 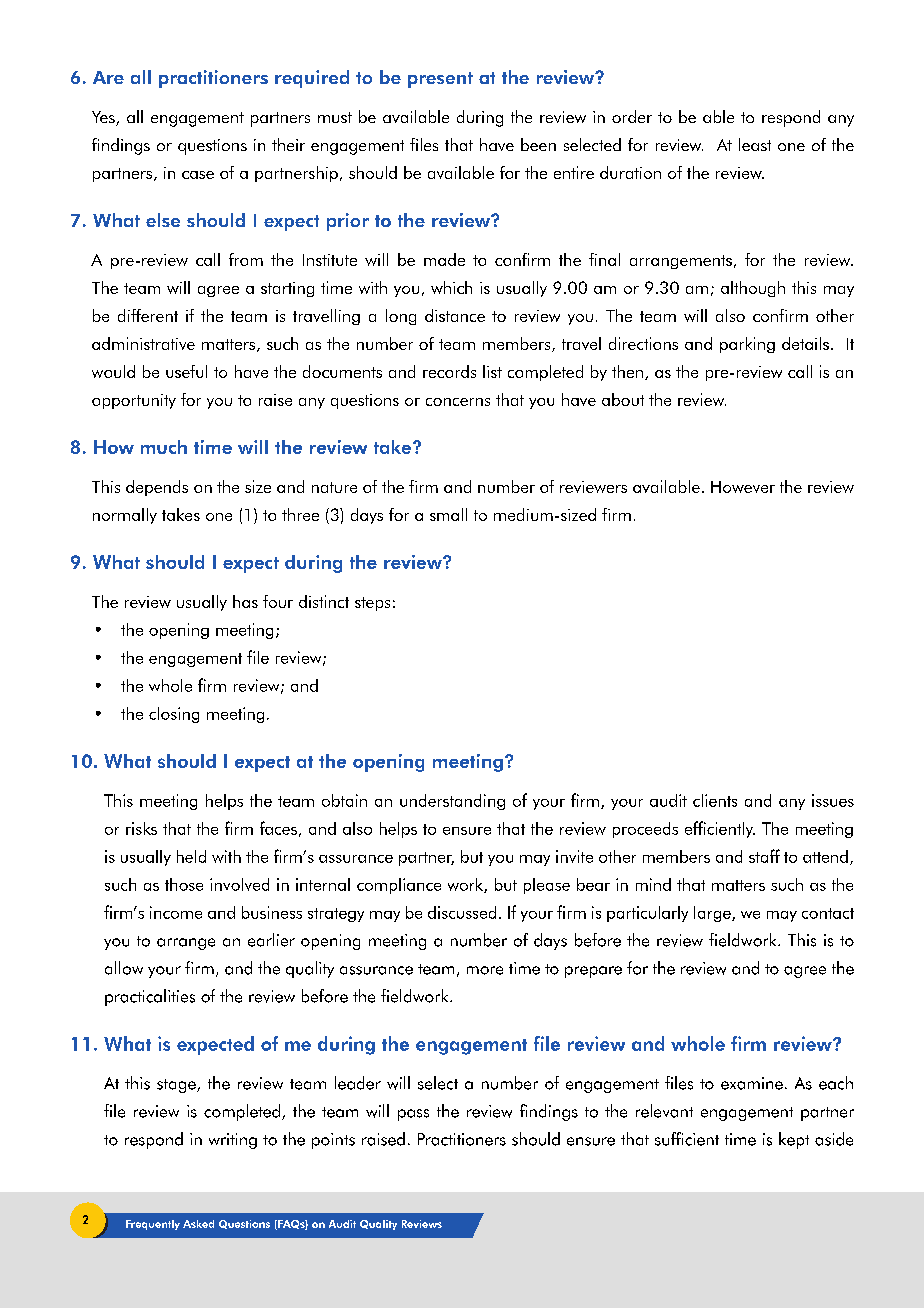 I want to click on efficiently, so click(x=720, y=829).
